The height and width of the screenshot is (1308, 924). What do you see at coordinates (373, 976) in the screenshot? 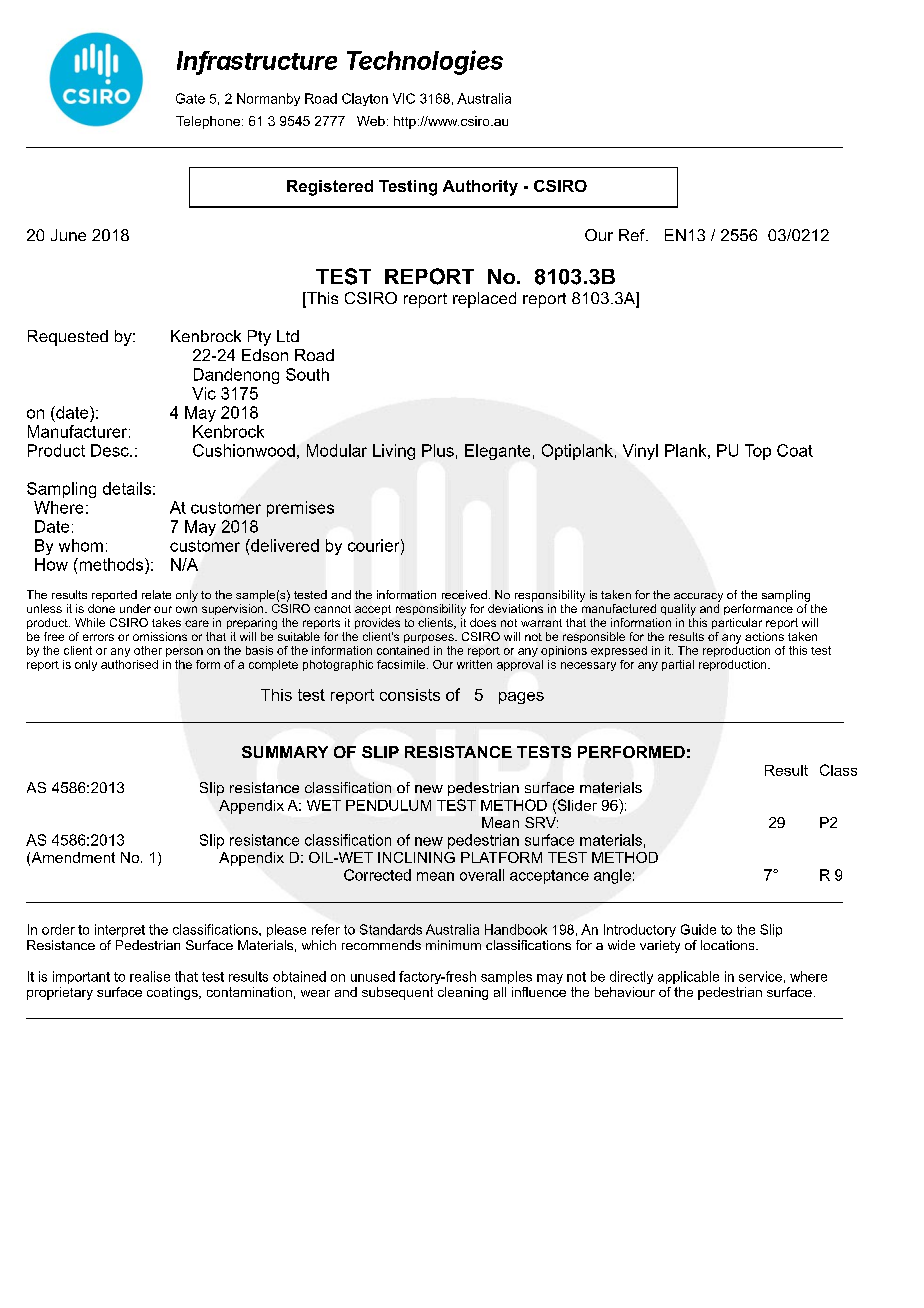
I see `unused` at bounding box center [373, 976].
